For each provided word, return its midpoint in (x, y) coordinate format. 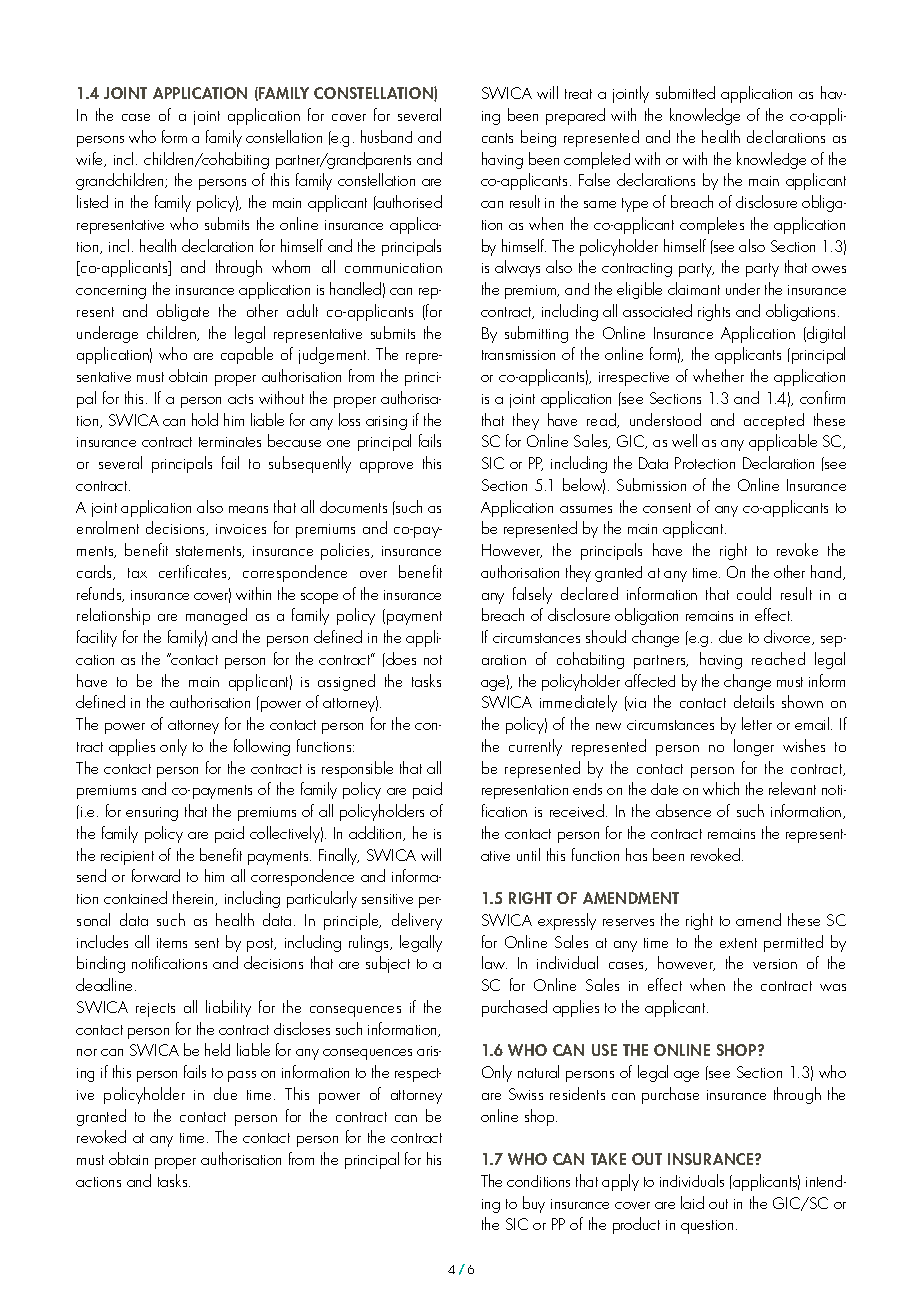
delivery (417, 921)
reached (778, 658)
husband (386, 136)
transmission (518, 355)
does (400, 658)
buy (534, 1204)
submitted (685, 92)
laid (692, 1202)
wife (91, 159)
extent (738, 943)
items (172, 943)
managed (216, 616)
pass (242, 1076)
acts (240, 399)
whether (718, 375)
